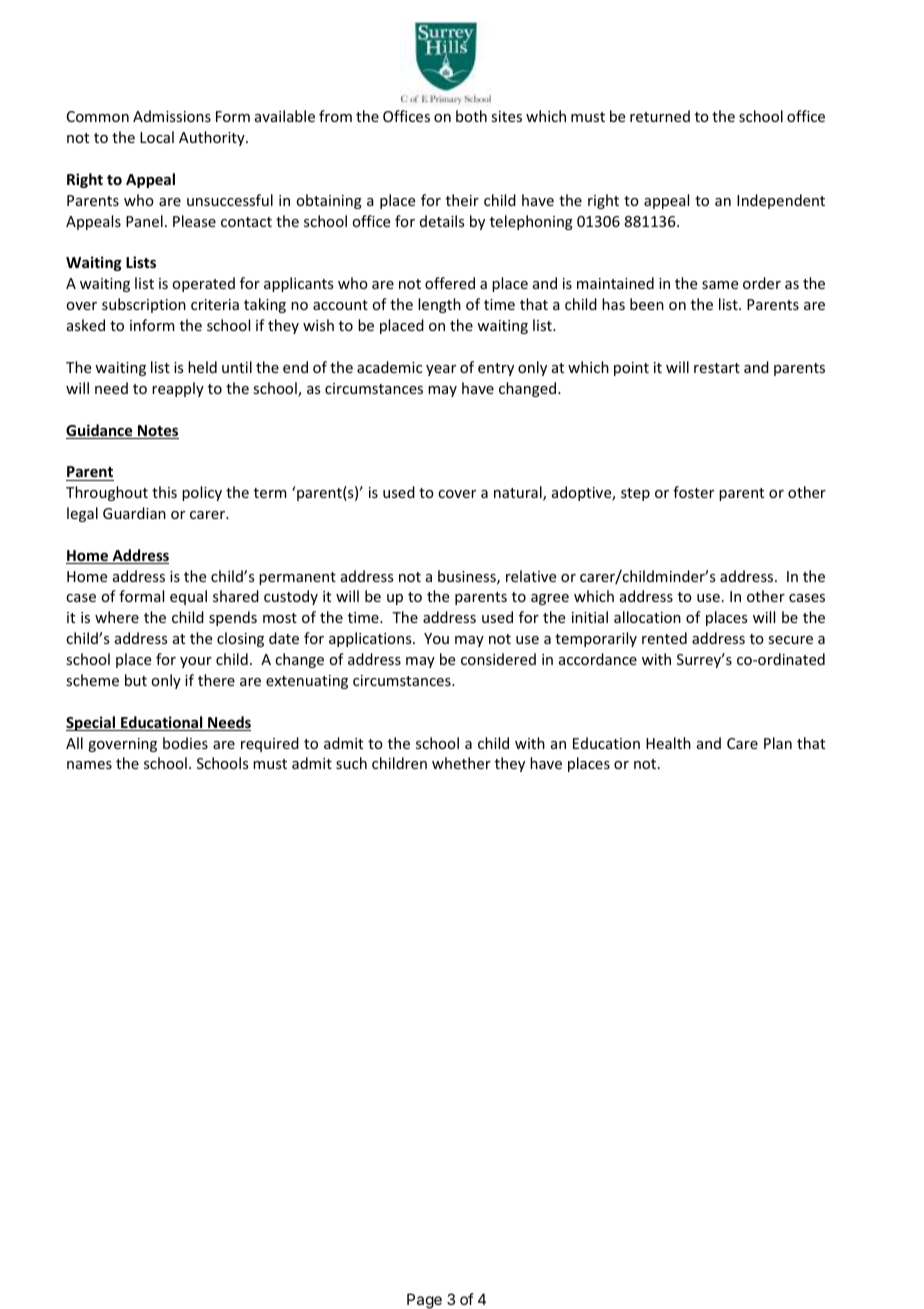 Image resolution: width=924 pixels, height=1309 pixels. What do you see at coordinates (660, 116) in the screenshot?
I see `returned` at bounding box center [660, 116].
